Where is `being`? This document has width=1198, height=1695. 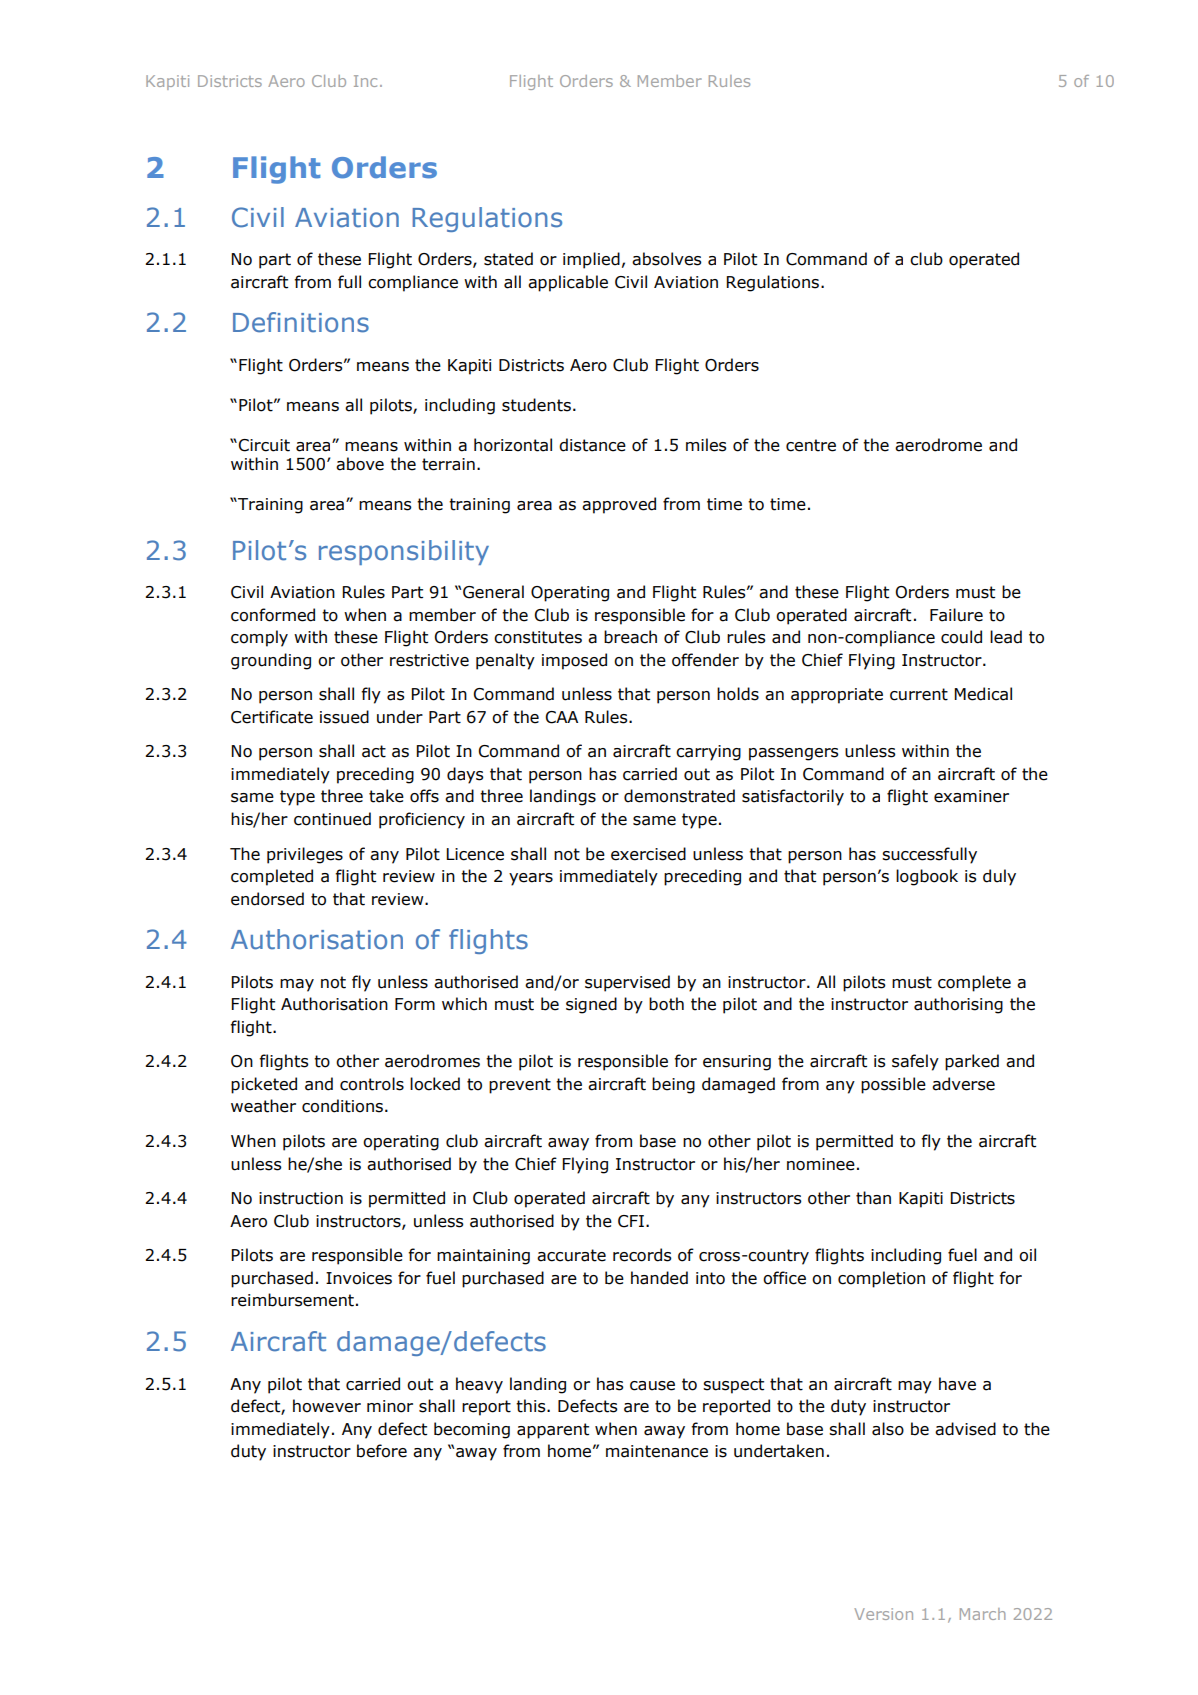 being is located at coordinates (673, 1085).
